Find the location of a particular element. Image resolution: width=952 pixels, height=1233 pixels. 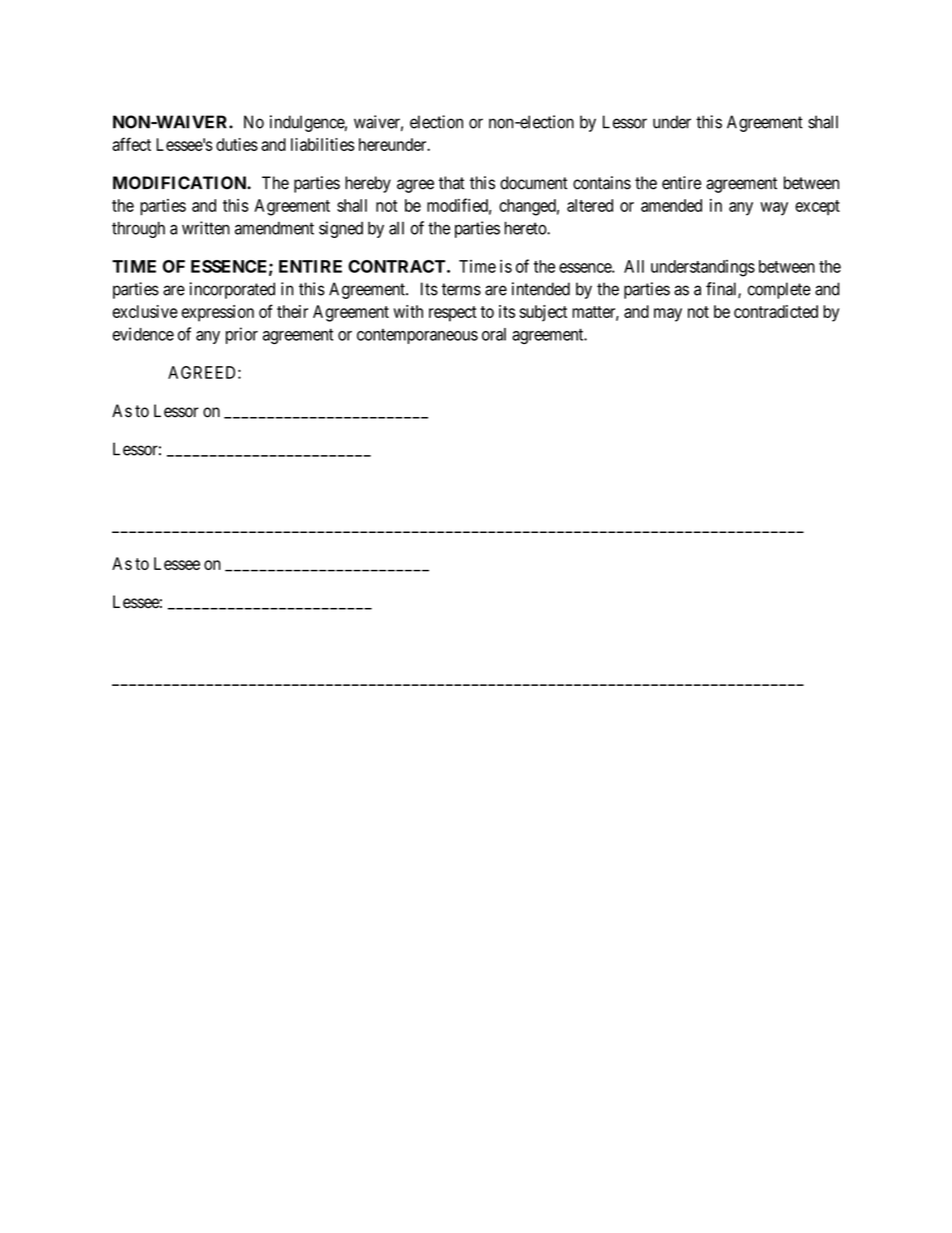

way is located at coordinates (774, 209).
